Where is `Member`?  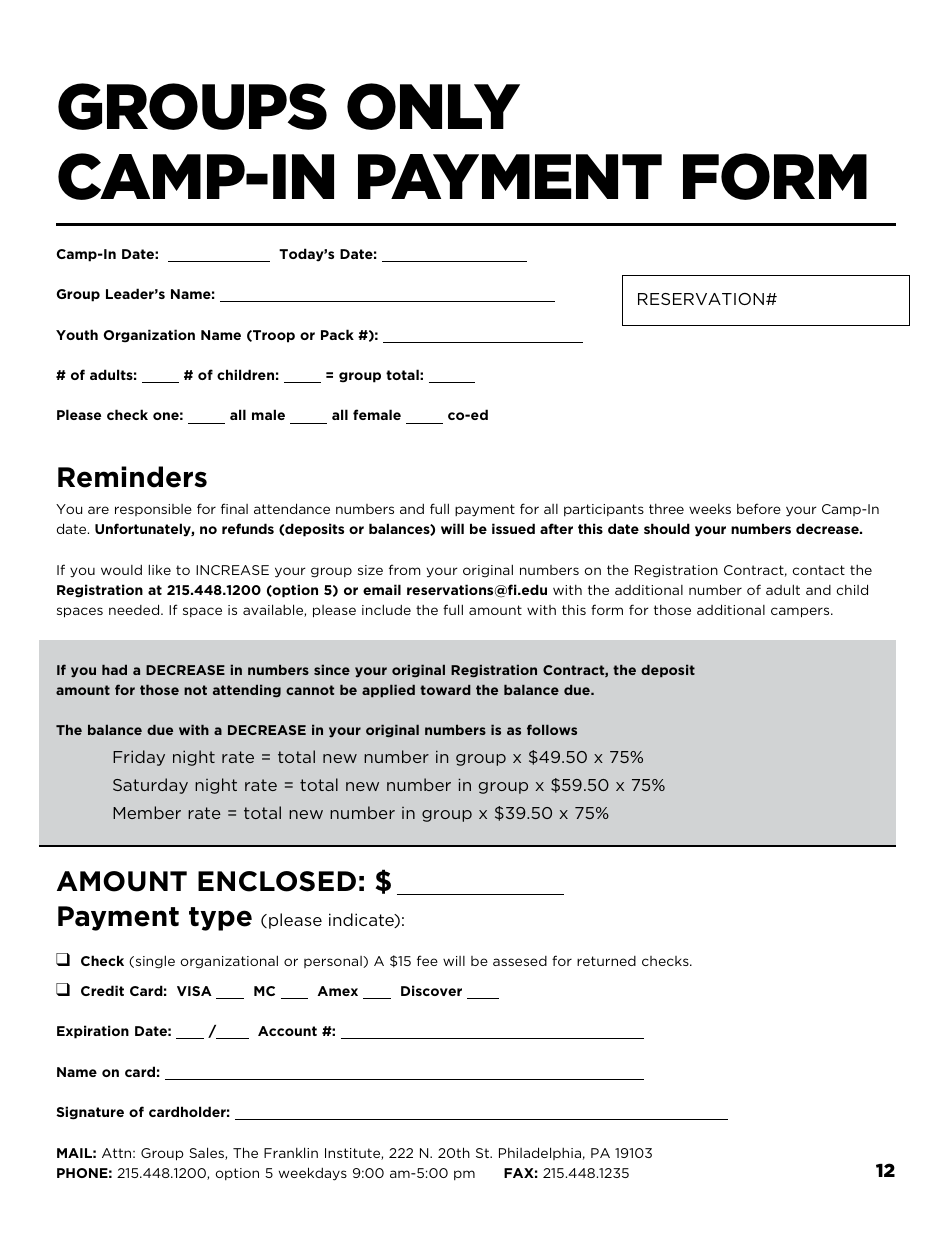 Member is located at coordinates (147, 812).
